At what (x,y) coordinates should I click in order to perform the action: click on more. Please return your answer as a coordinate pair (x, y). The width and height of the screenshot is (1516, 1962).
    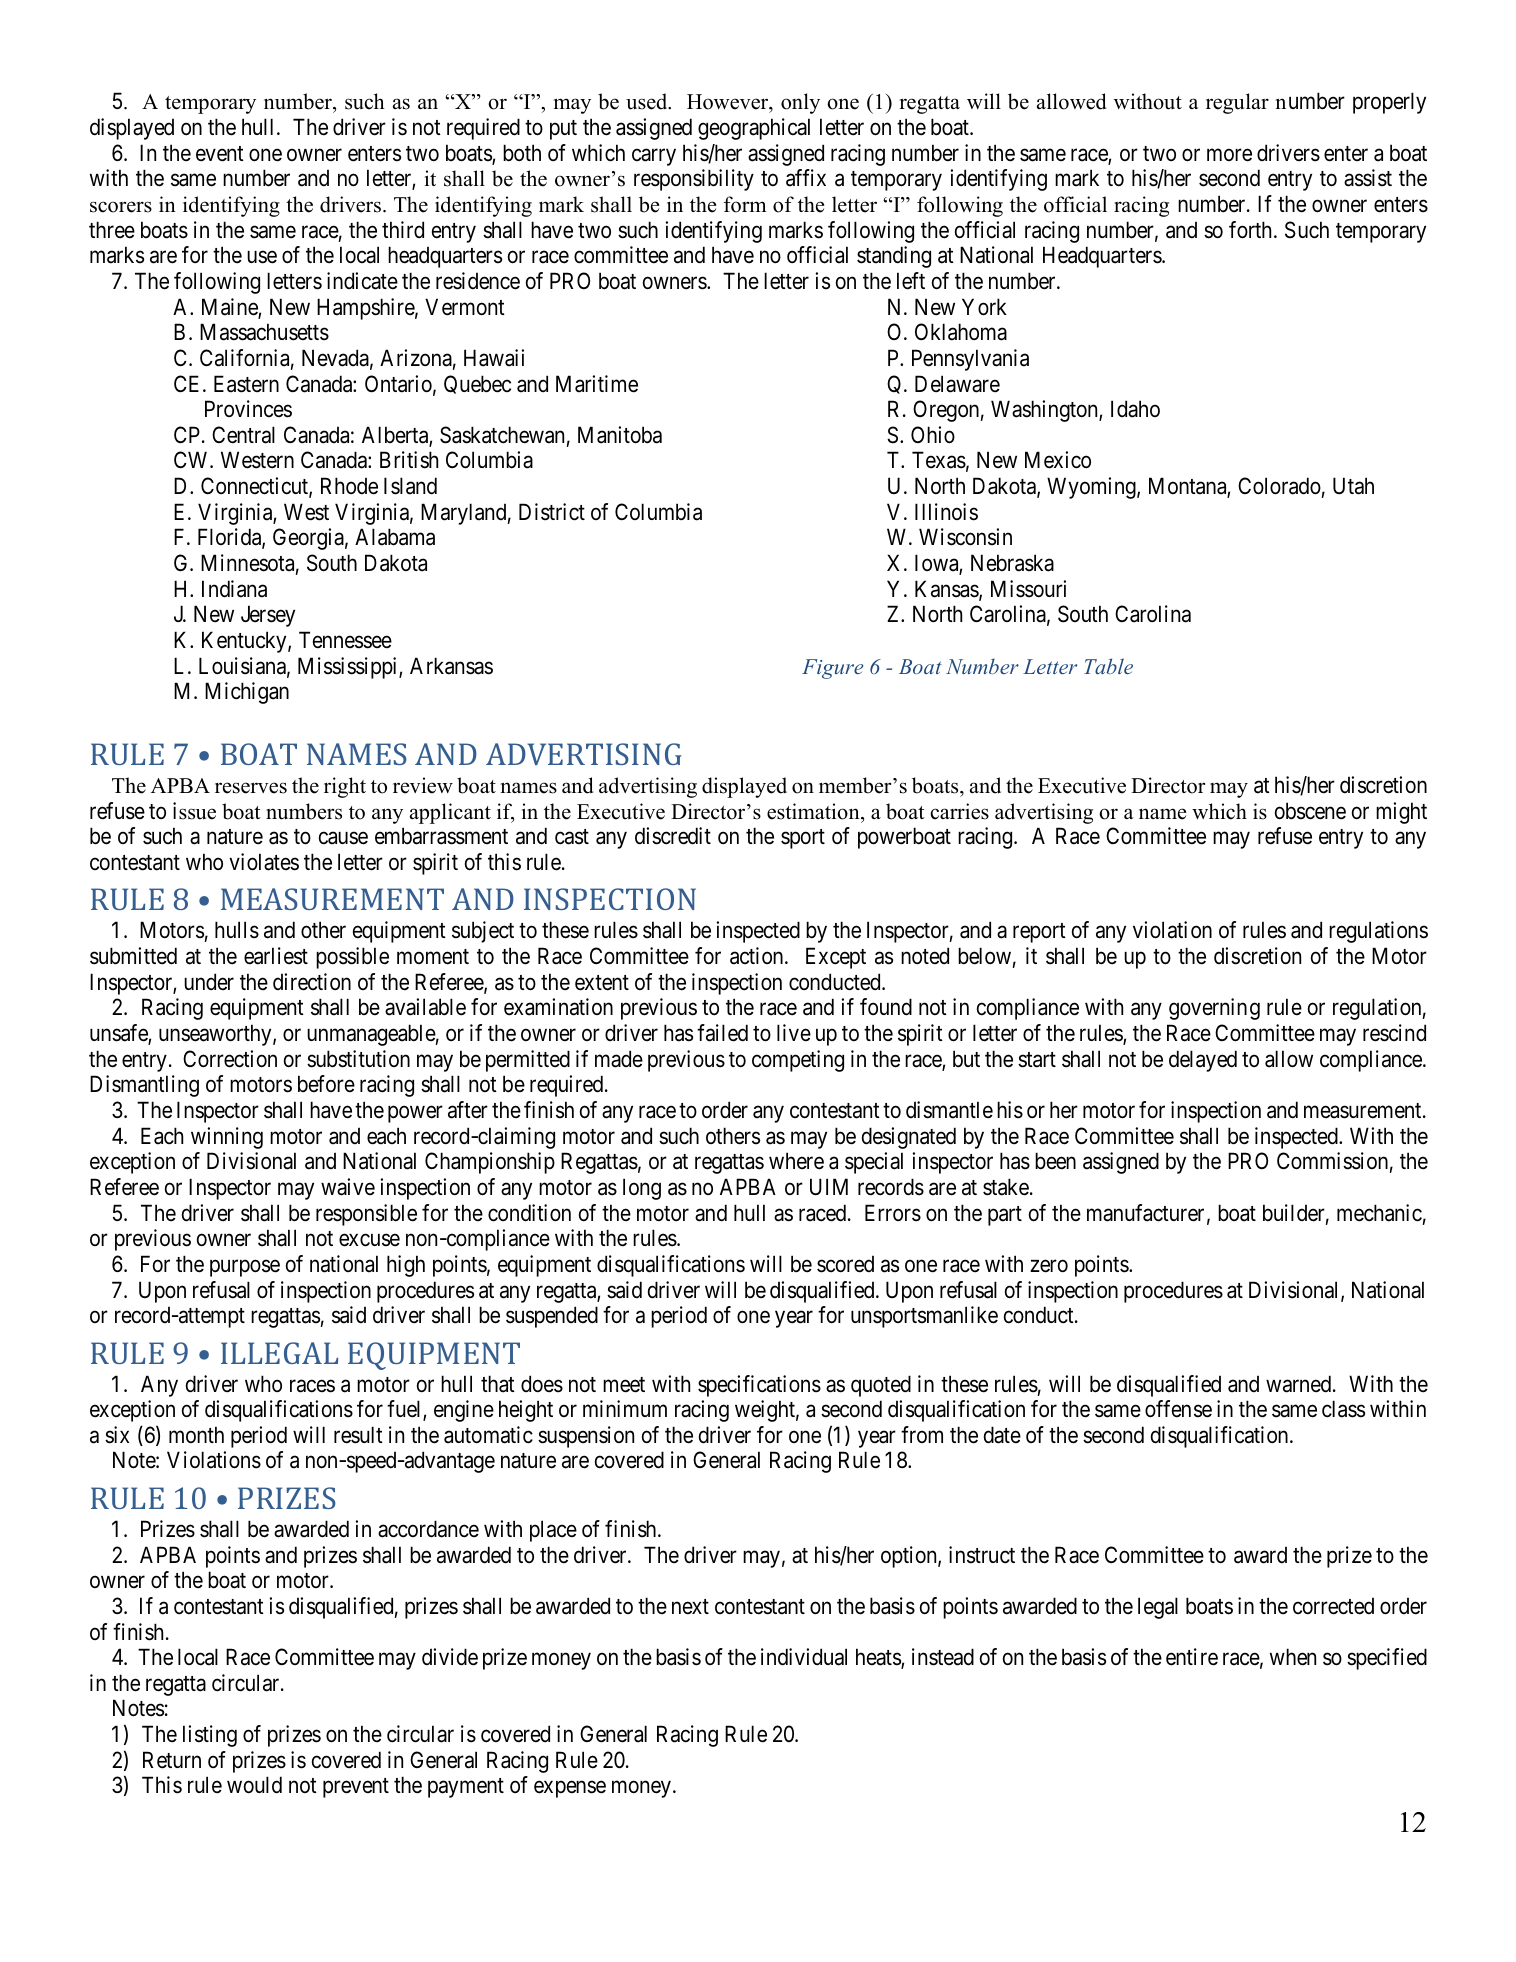
    Looking at the image, I should click on (1229, 155).
